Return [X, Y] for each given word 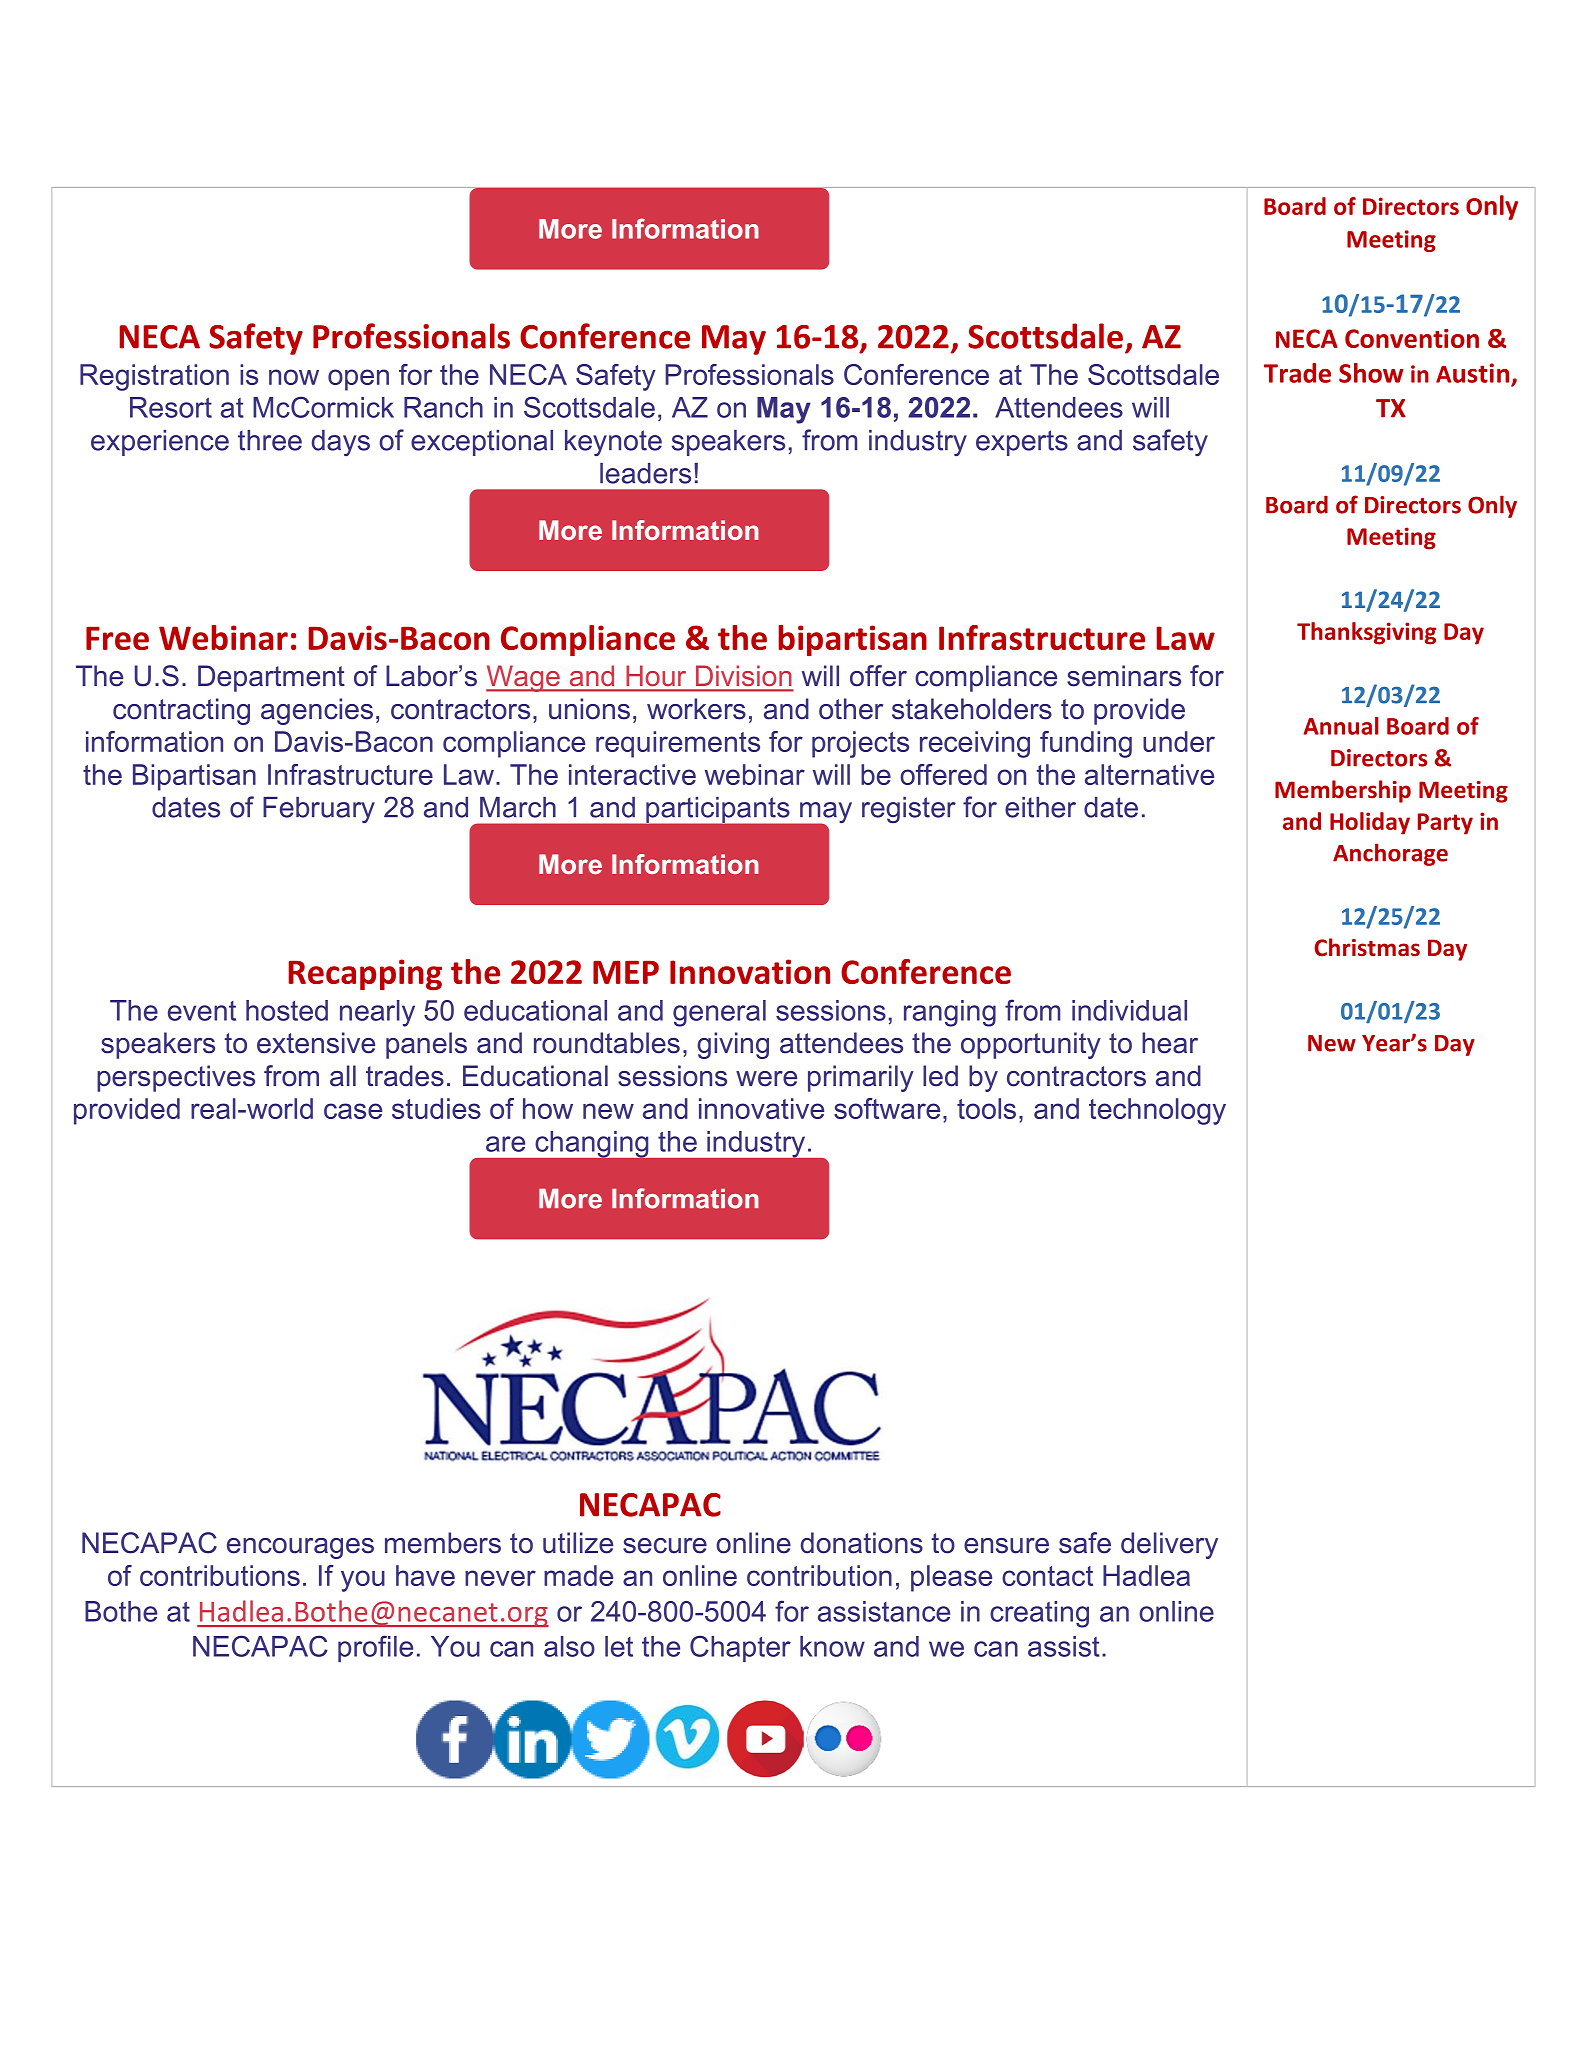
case [353, 1111]
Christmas [1367, 947]
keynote [613, 443]
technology [1157, 1111]
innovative [761, 1108]
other [851, 709]
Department [271, 678]
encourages [300, 1548]
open [358, 380]
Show [1371, 373]
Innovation [750, 971]
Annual [1341, 726]
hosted [287, 1010]
